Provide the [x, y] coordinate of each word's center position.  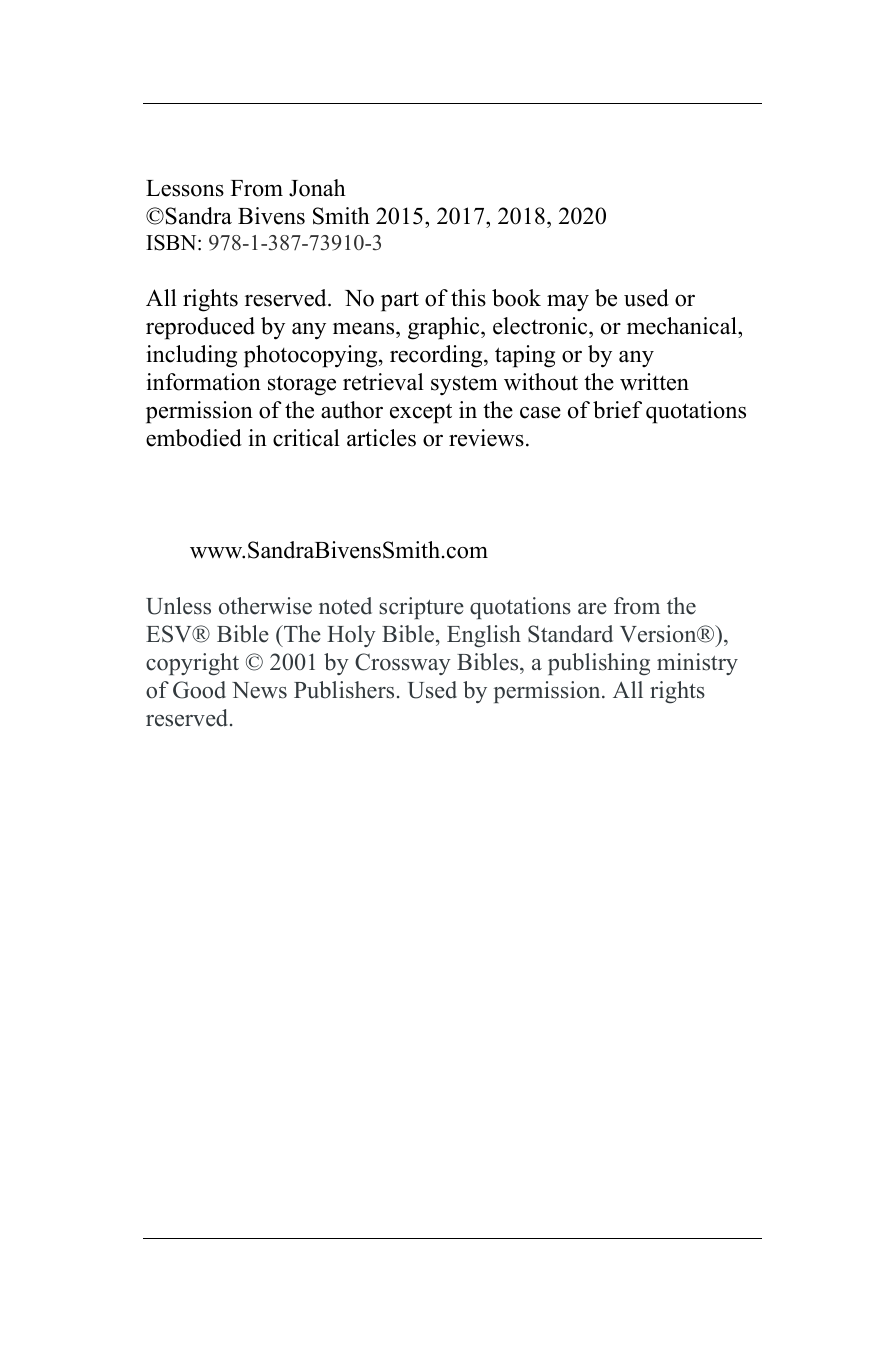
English [484, 636]
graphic [445, 328]
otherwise [265, 606]
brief [617, 410]
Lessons [185, 188]
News [259, 690]
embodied [194, 438]
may [568, 303]
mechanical [683, 326]
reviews [486, 438]
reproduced [200, 328]
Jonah [317, 188]
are [592, 609]
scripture [421, 608]
